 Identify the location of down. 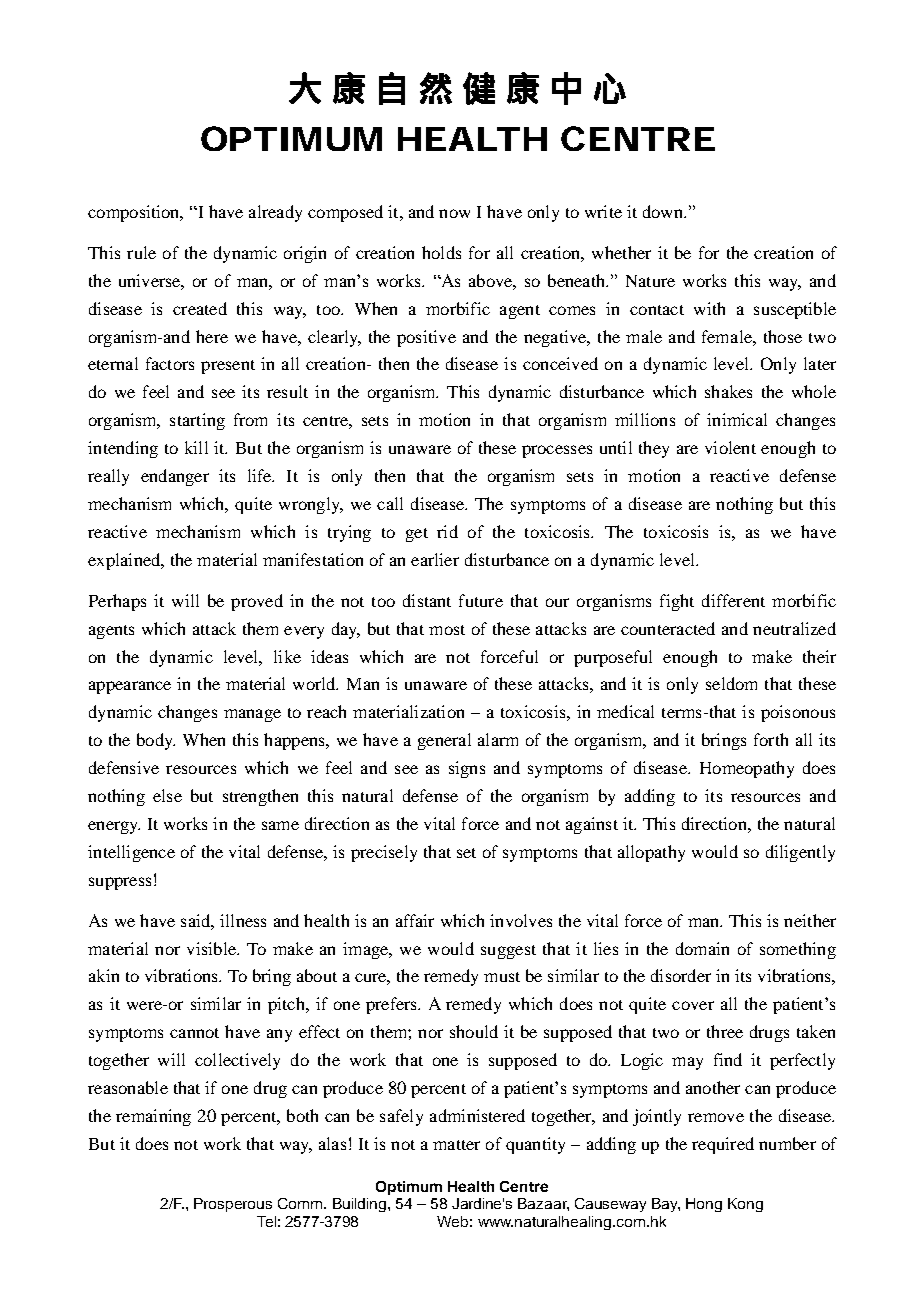
(664, 211).
